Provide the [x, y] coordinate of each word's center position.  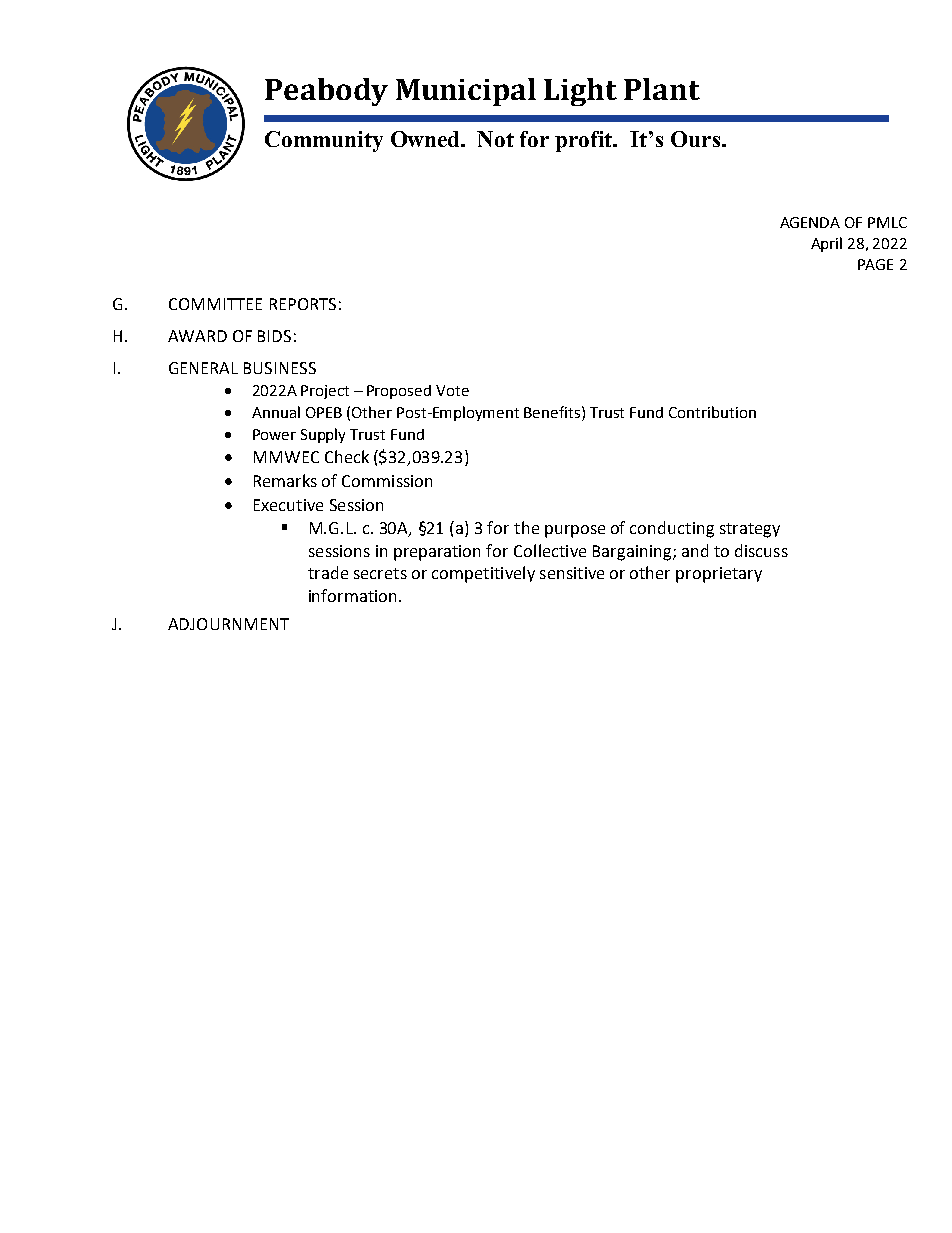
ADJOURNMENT [228, 624]
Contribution [712, 412]
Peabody [326, 92]
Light [580, 92]
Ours [695, 139]
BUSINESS [280, 368]
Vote [452, 390]
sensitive [572, 573]
